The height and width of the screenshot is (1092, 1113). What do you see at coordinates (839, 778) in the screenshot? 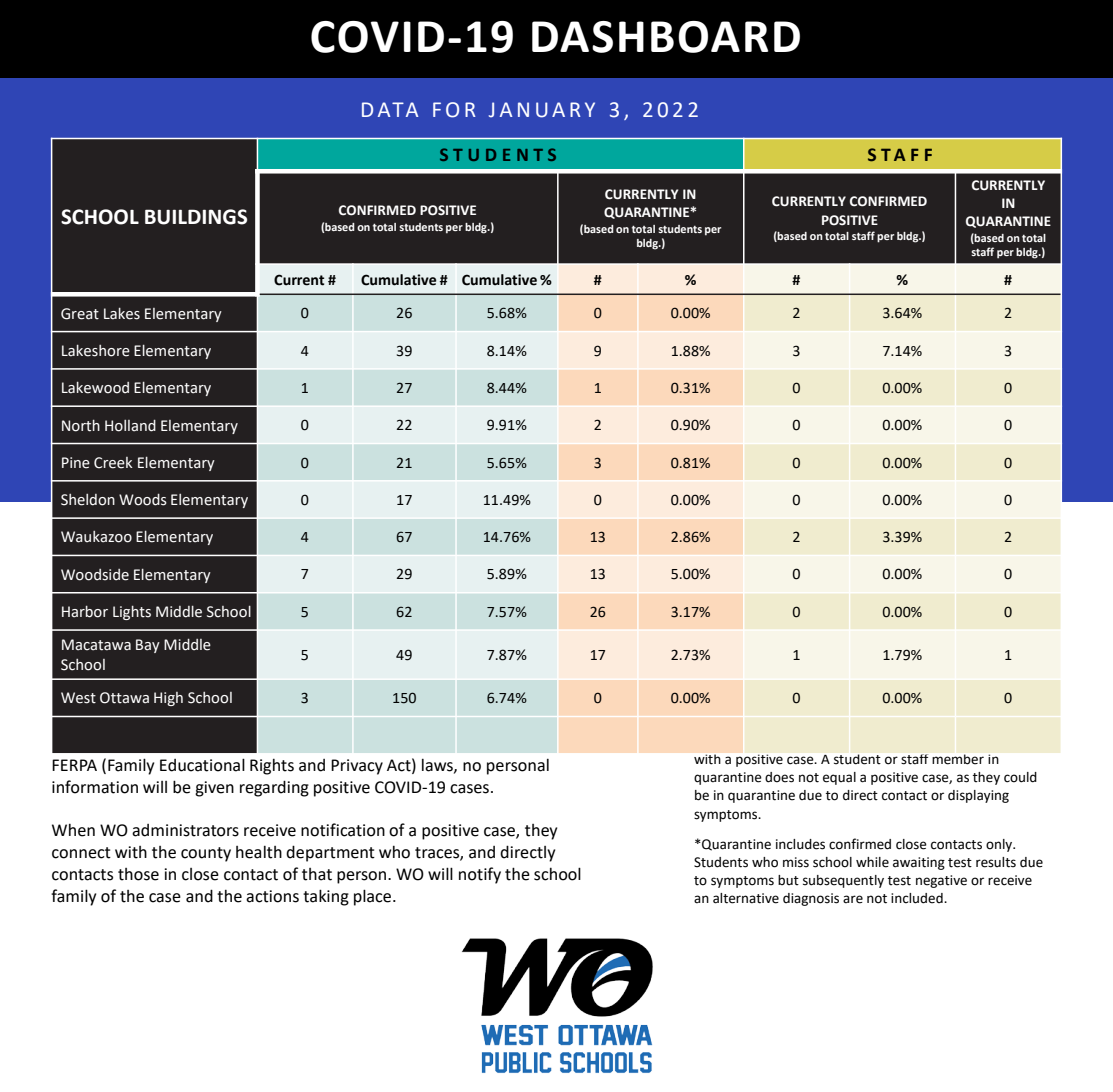
I see `equal` at bounding box center [839, 778].
